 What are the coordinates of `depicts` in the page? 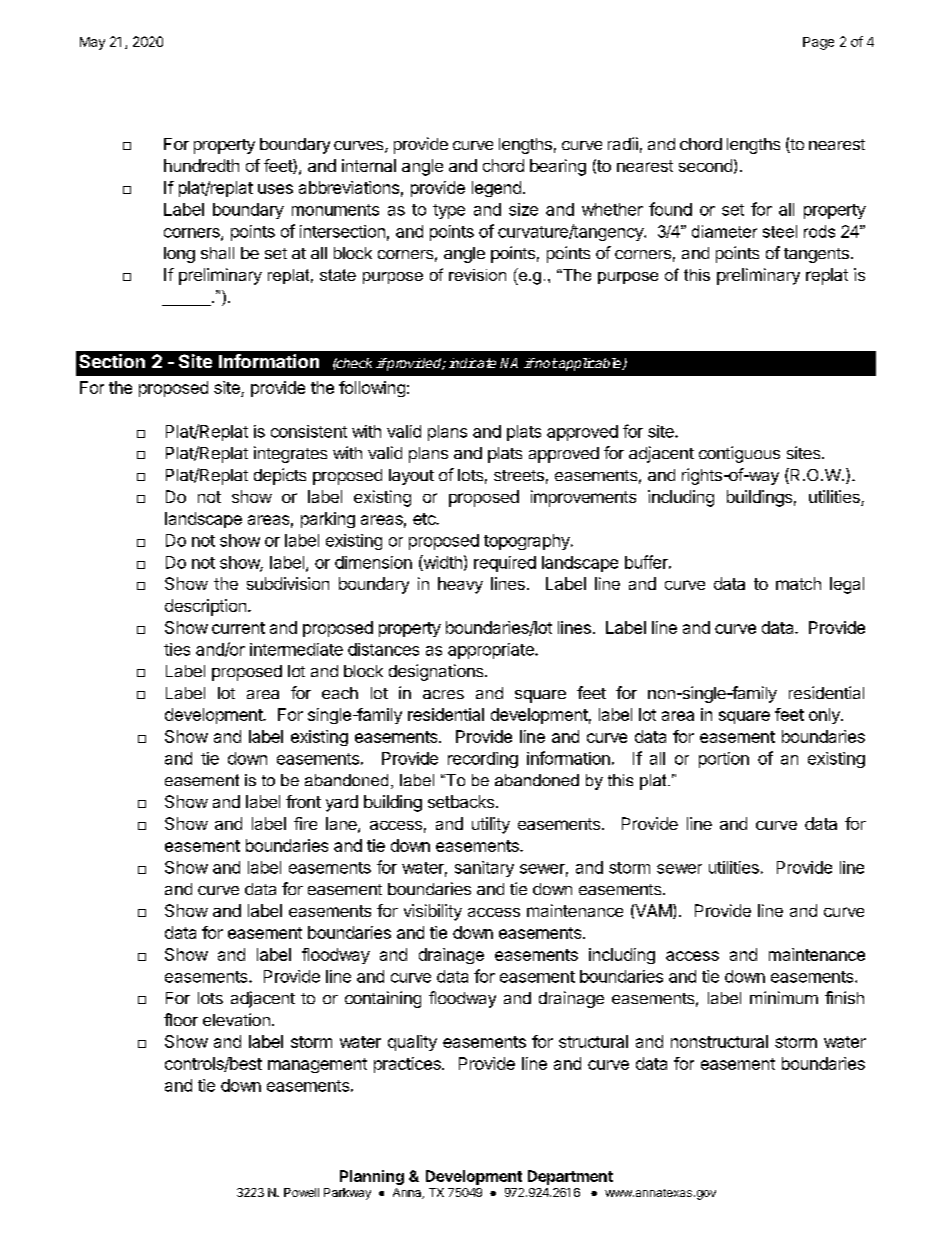 It's located at (280, 476).
